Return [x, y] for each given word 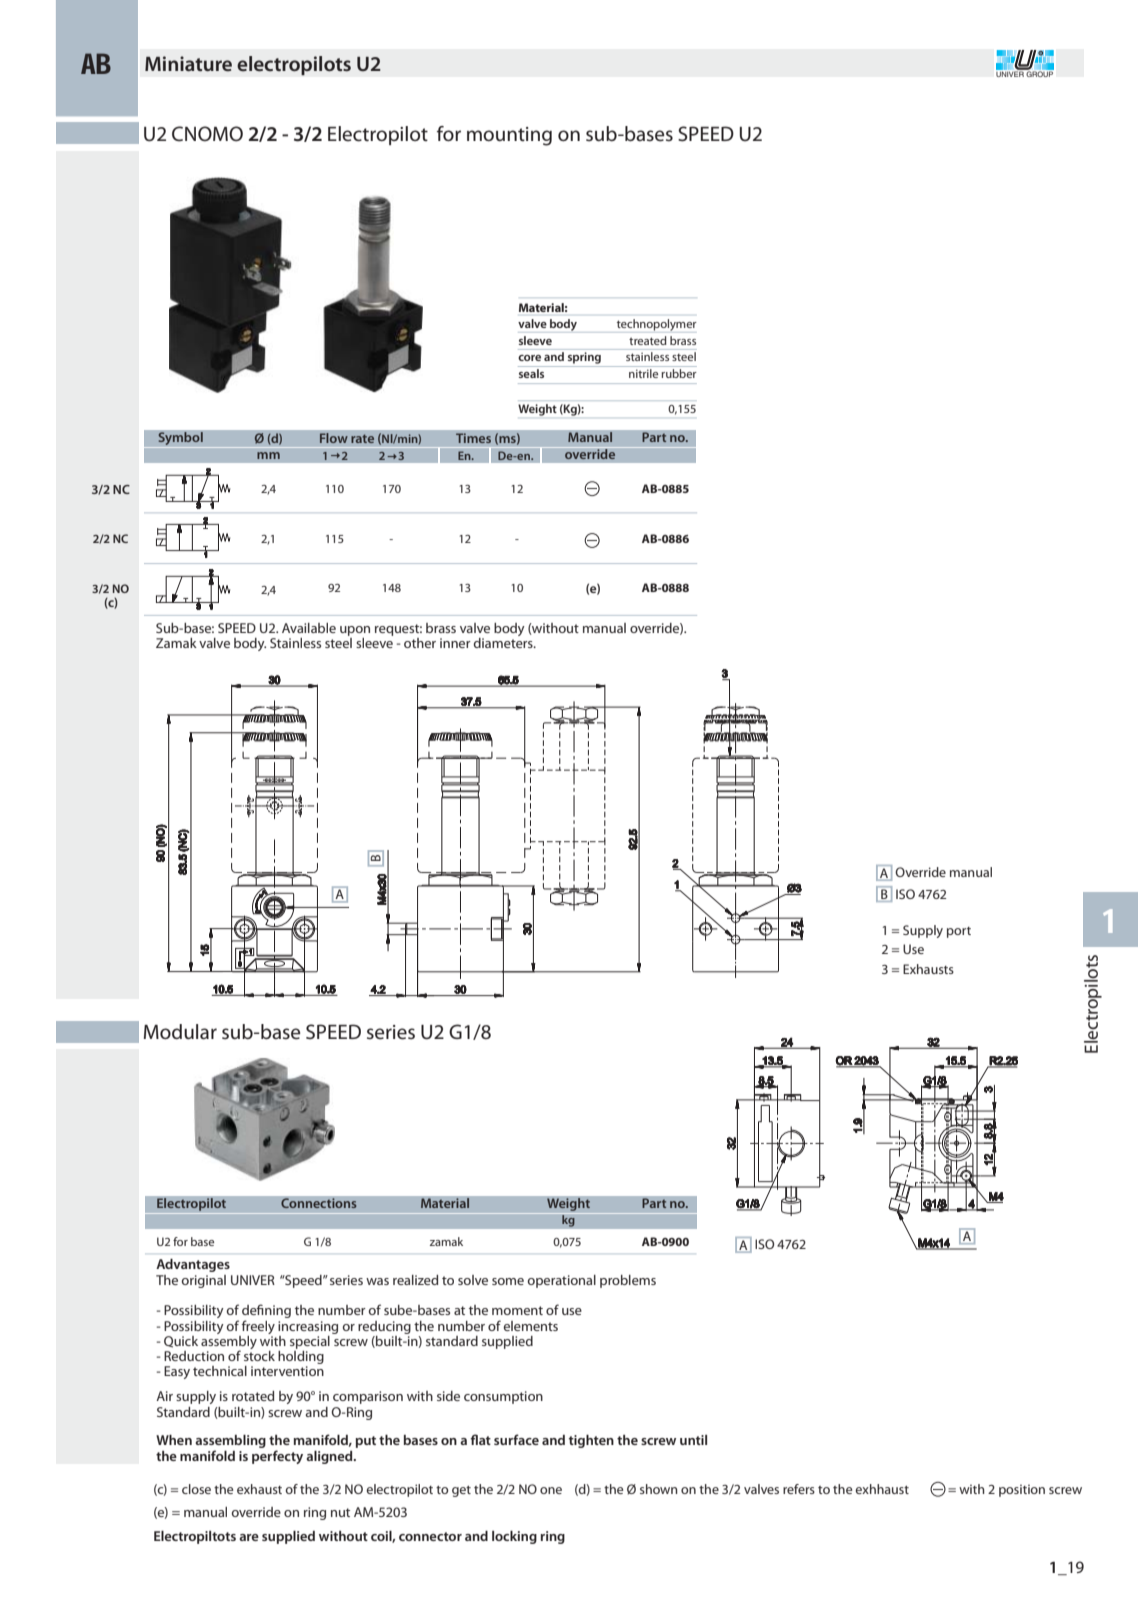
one [551, 1490]
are [249, 1537]
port [959, 932]
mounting [509, 136]
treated [647, 340]
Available [309, 628]
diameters [504, 641]
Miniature [188, 63]
